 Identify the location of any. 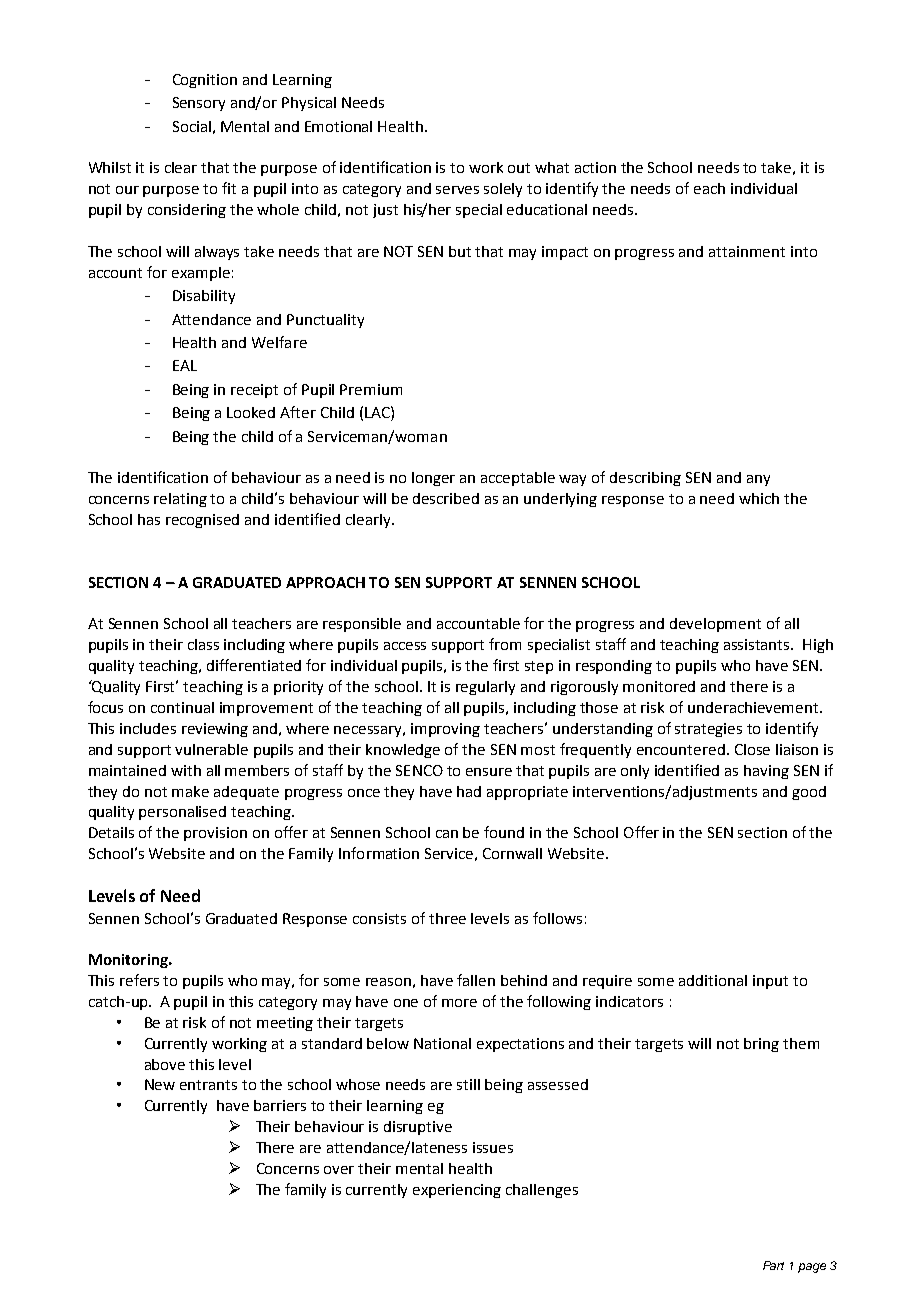
(758, 480).
